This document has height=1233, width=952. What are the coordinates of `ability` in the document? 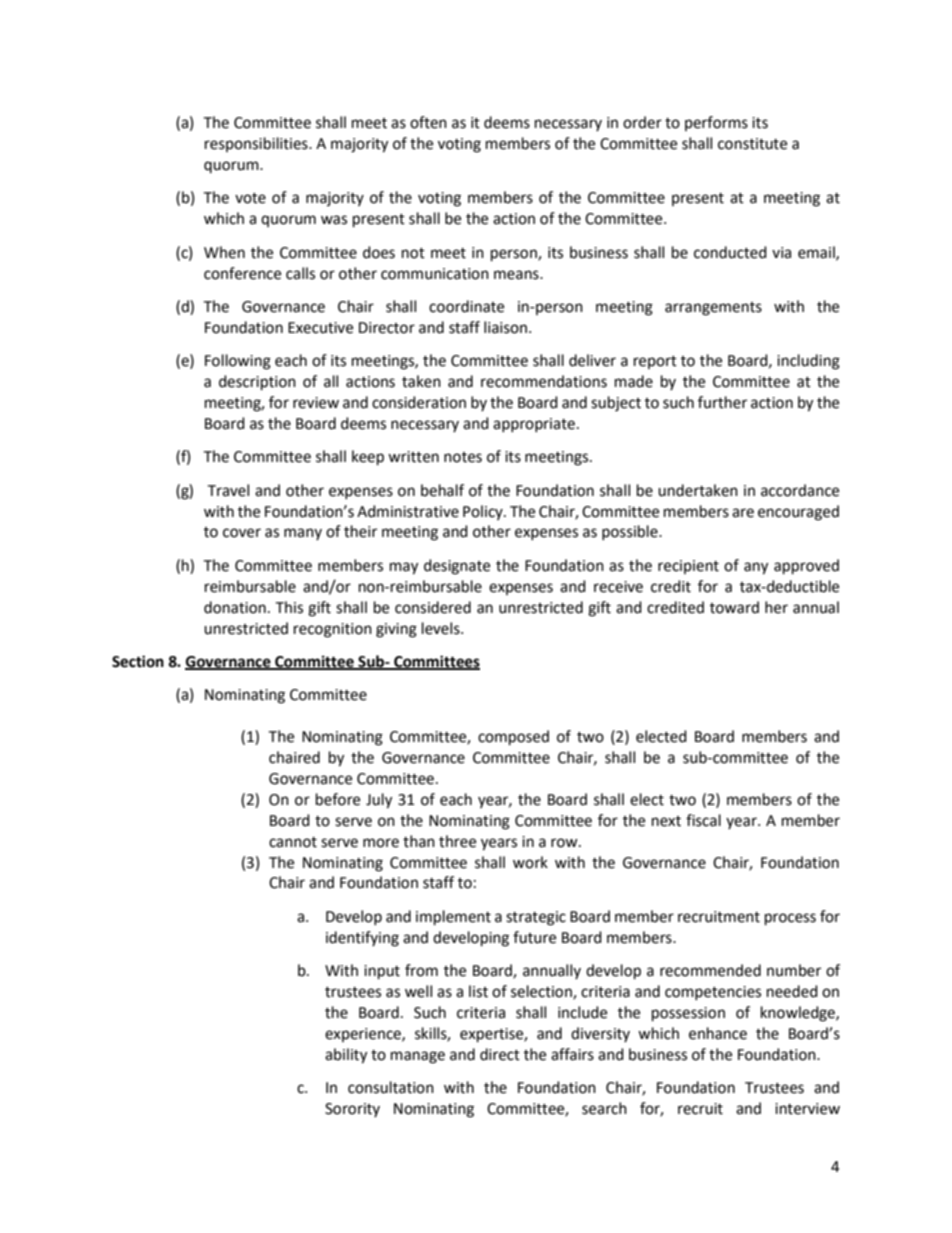 It's located at (346, 1056).
